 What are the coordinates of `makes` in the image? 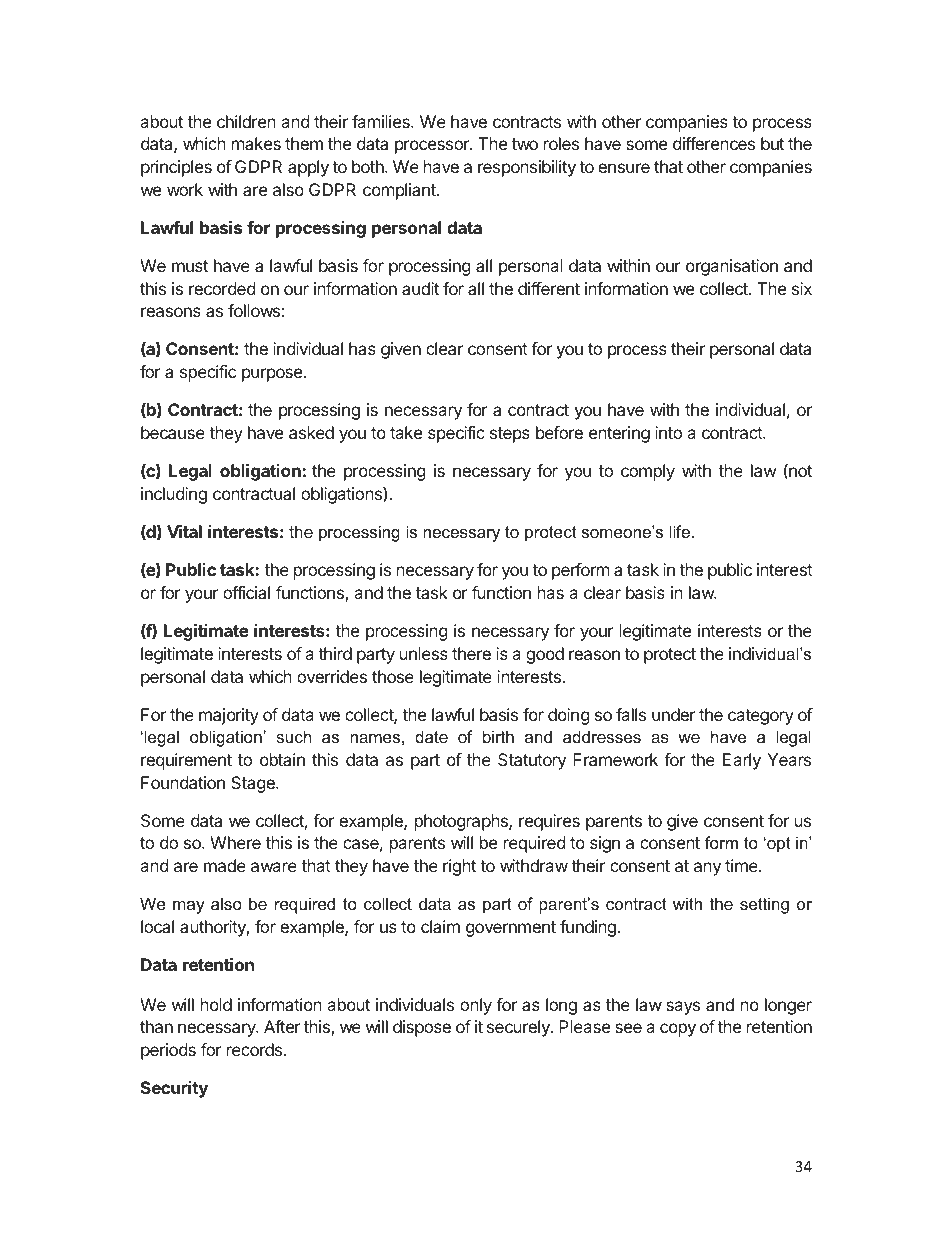 It's located at (256, 143).
